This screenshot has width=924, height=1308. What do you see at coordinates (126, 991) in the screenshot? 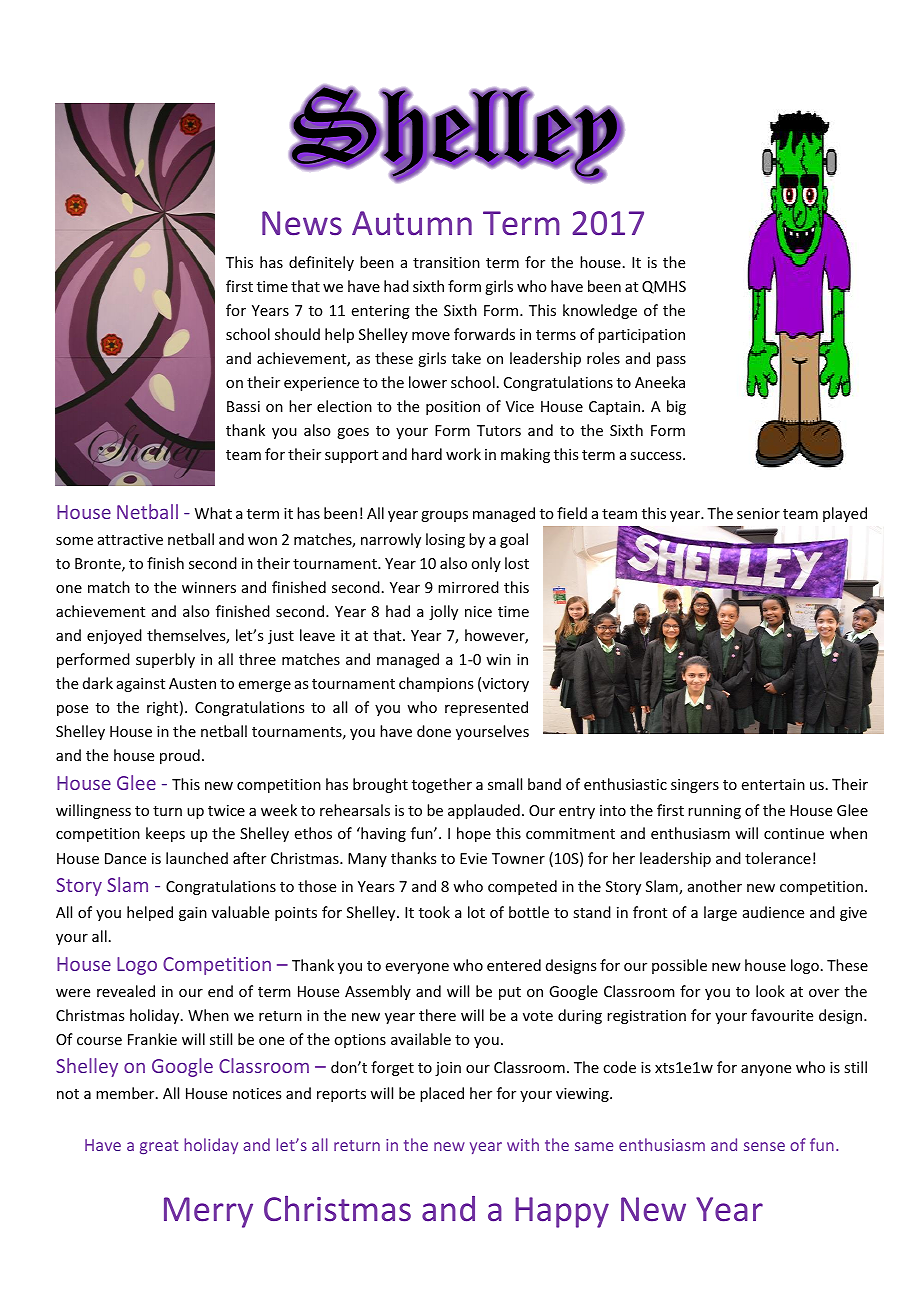
I see `revealed` at bounding box center [126, 991].
